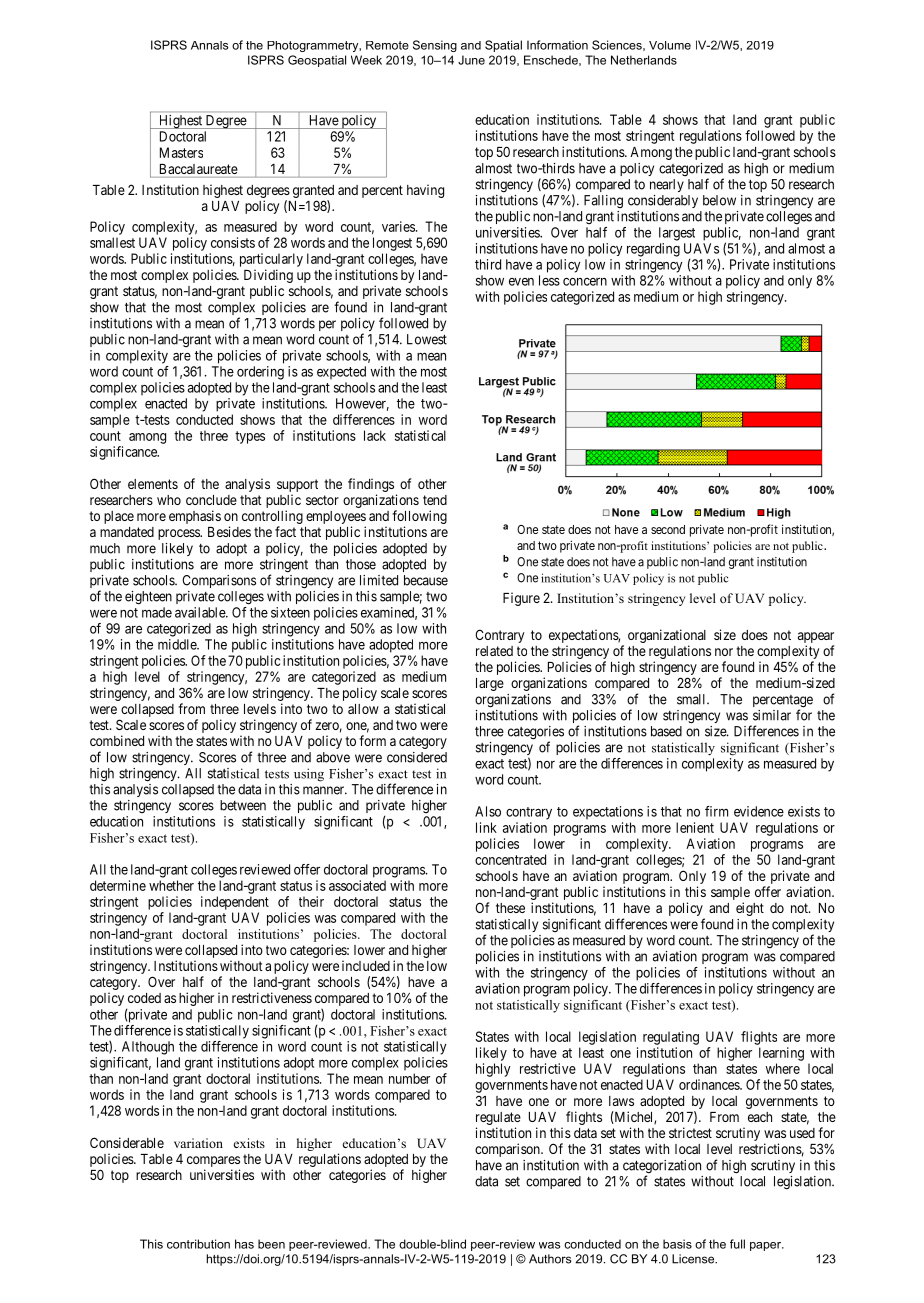 This screenshot has height=1303, width=924. Describe the element at coordinates (716, 811) in the screenshot. I see `firm` at that location.
